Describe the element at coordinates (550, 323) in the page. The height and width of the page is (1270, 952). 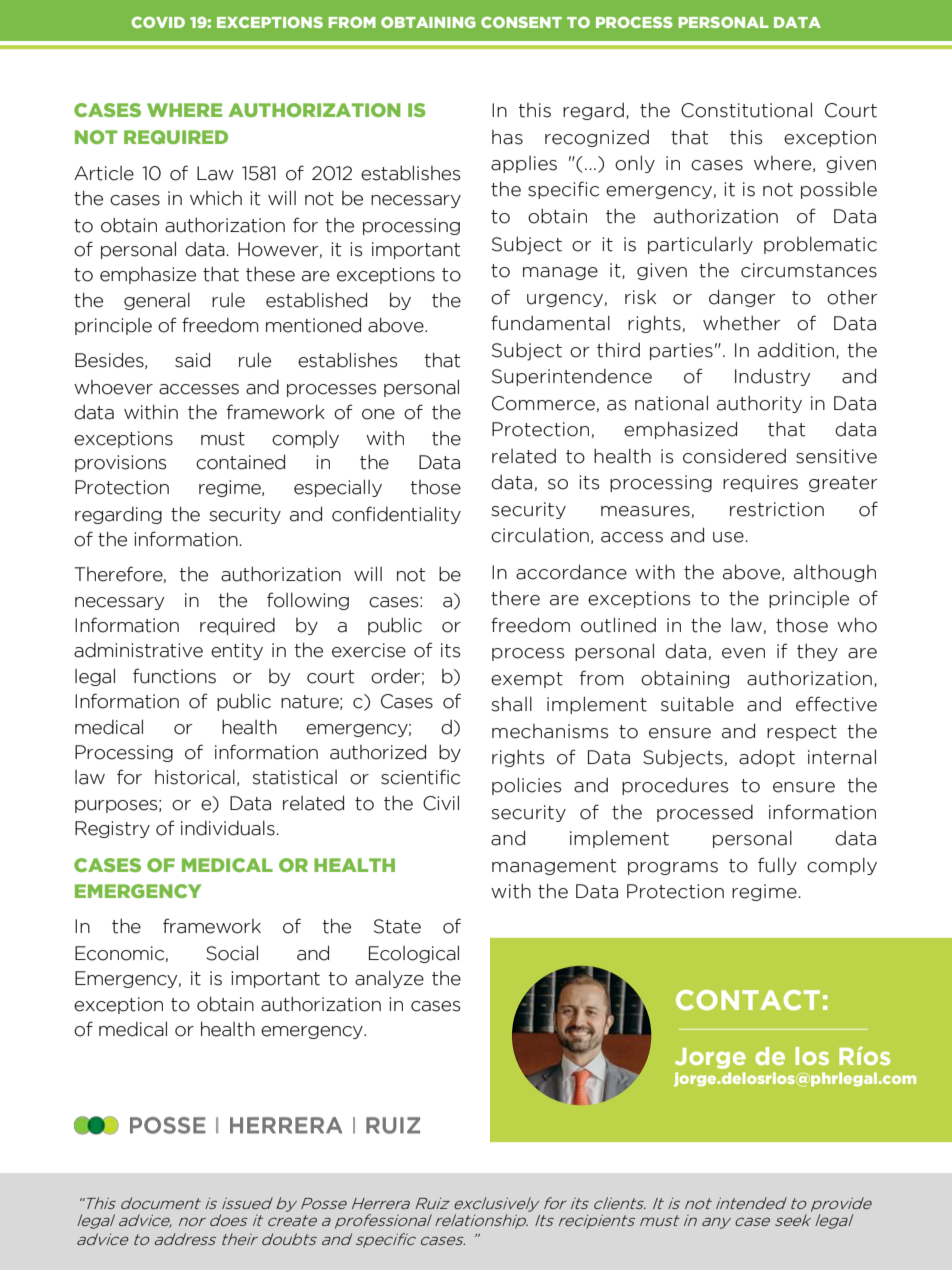
I see `fundamental` at that location.
